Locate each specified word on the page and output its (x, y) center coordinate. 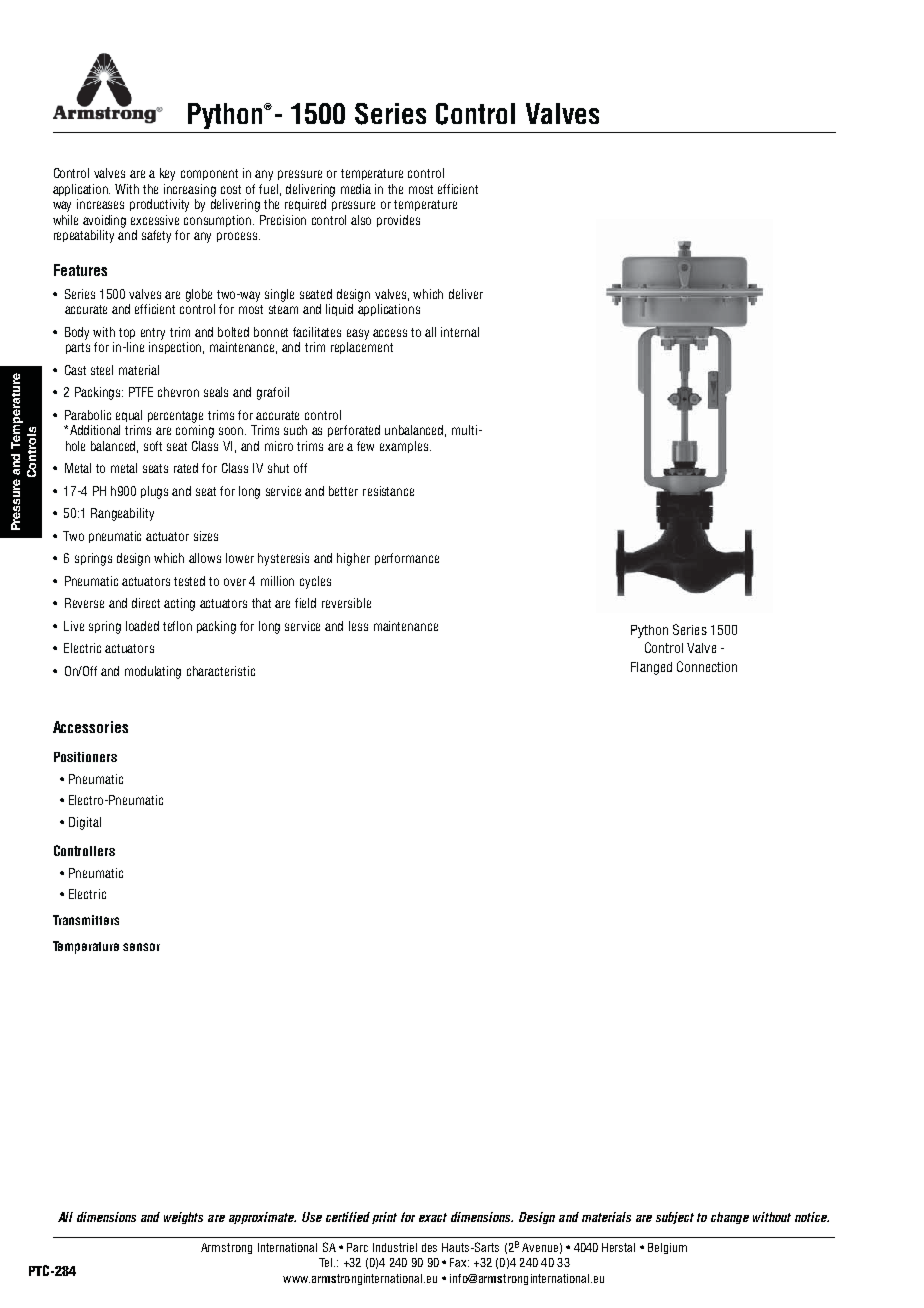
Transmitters (86, 920)
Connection (707, 666)
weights (183, 1218)
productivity (159, 205)
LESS (358, 626)
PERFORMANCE (407, 559)
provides (398, 221)
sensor (141, 947)
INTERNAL (460, 332)
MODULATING (153, 672)
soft (153, 446)
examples (405, 447)
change (730, 1218)
